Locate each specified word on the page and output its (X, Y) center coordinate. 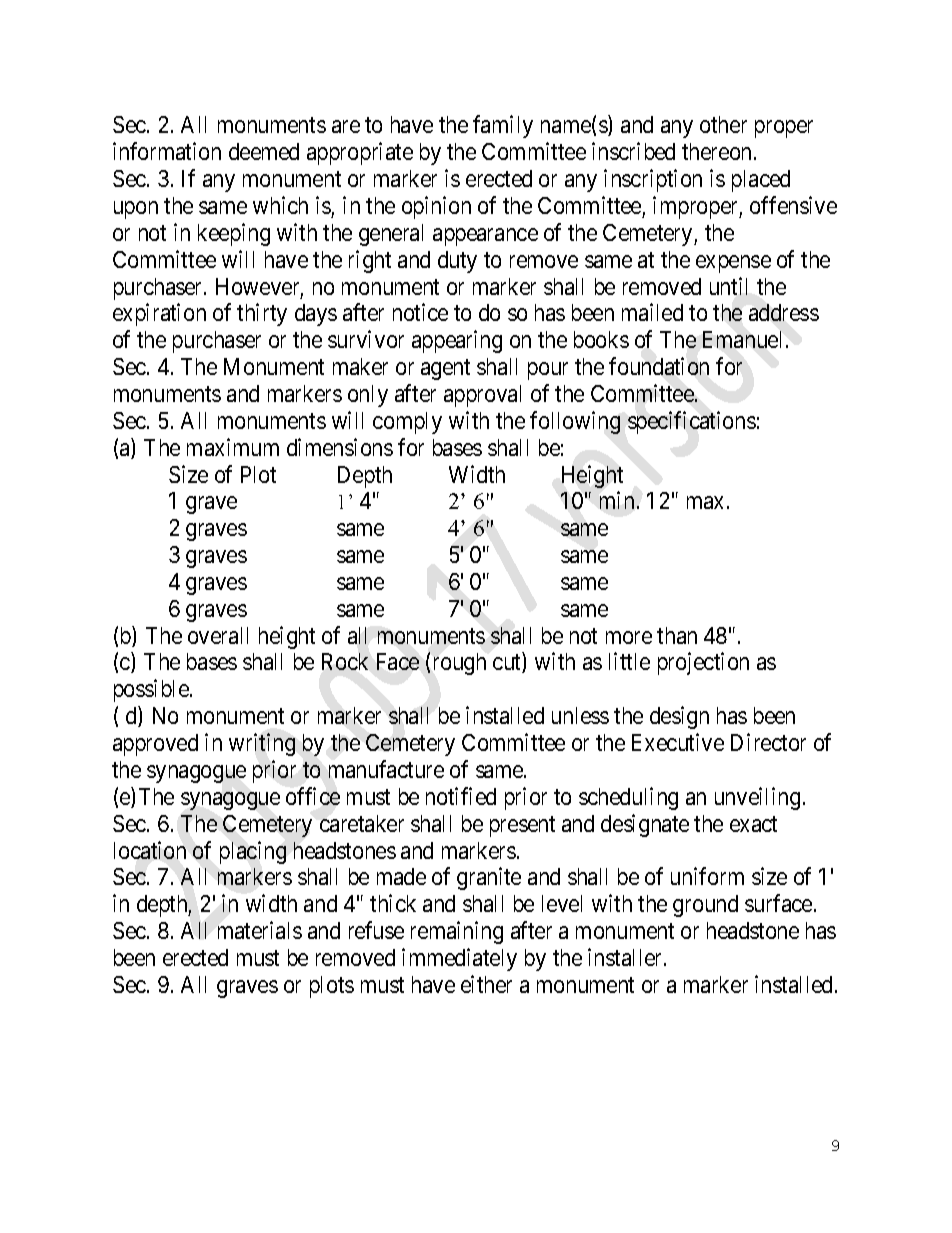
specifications (692, 422)
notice (420, 312)
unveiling (757, 798)
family (503, 127)
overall (218, 635)
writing (262, 744)
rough (460, 664)
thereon (718, 151)
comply (407, 423)
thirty (262, 315)
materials (260, 930)
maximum (233, 447)
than (677, 635)
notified (461, 796)
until (728, 286)
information (167, 151)
